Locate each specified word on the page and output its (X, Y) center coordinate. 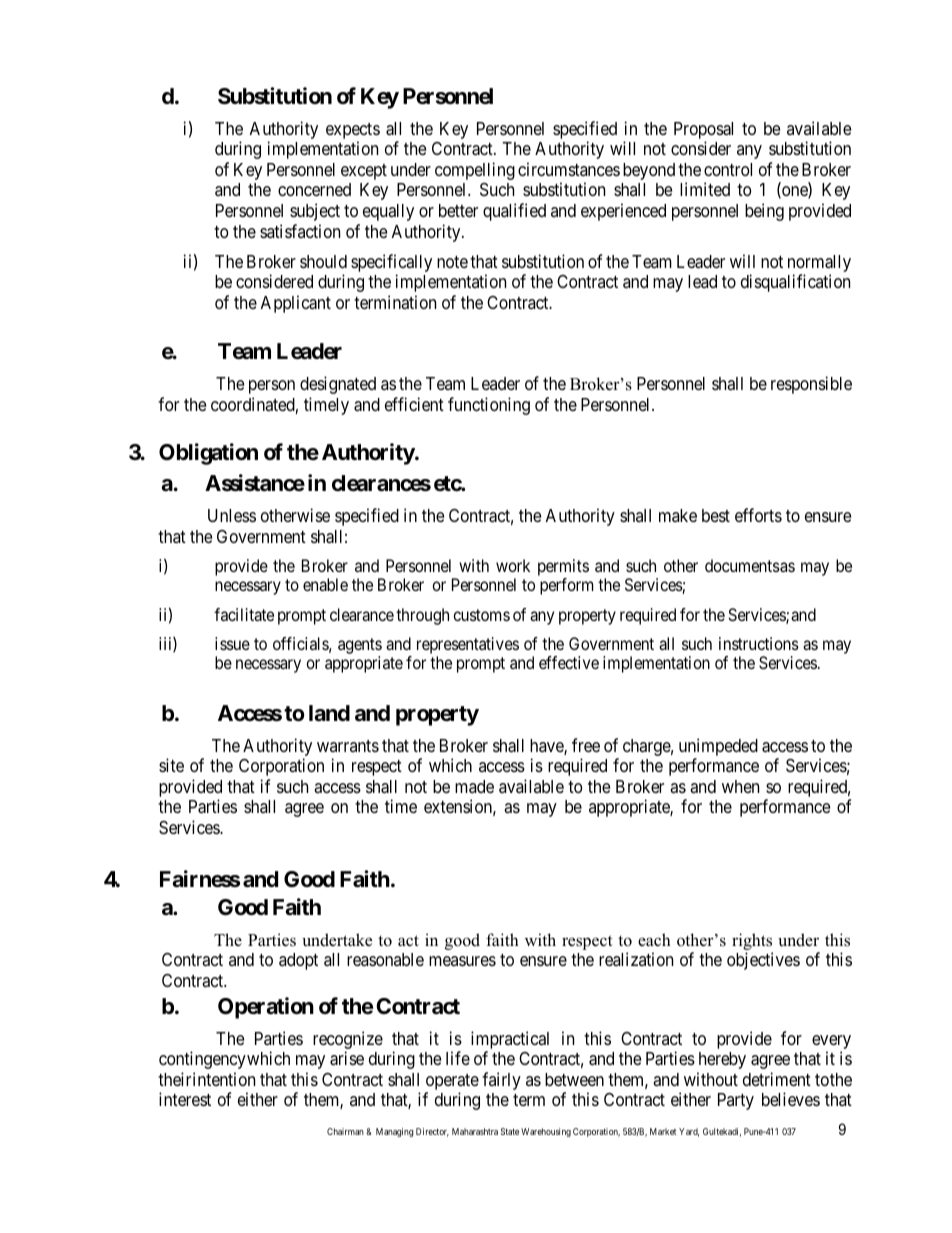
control (728, 169)
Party (736, 1101)
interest (185, 1099)
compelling (475, 171)
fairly (501, 1081)
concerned (314, 189)
